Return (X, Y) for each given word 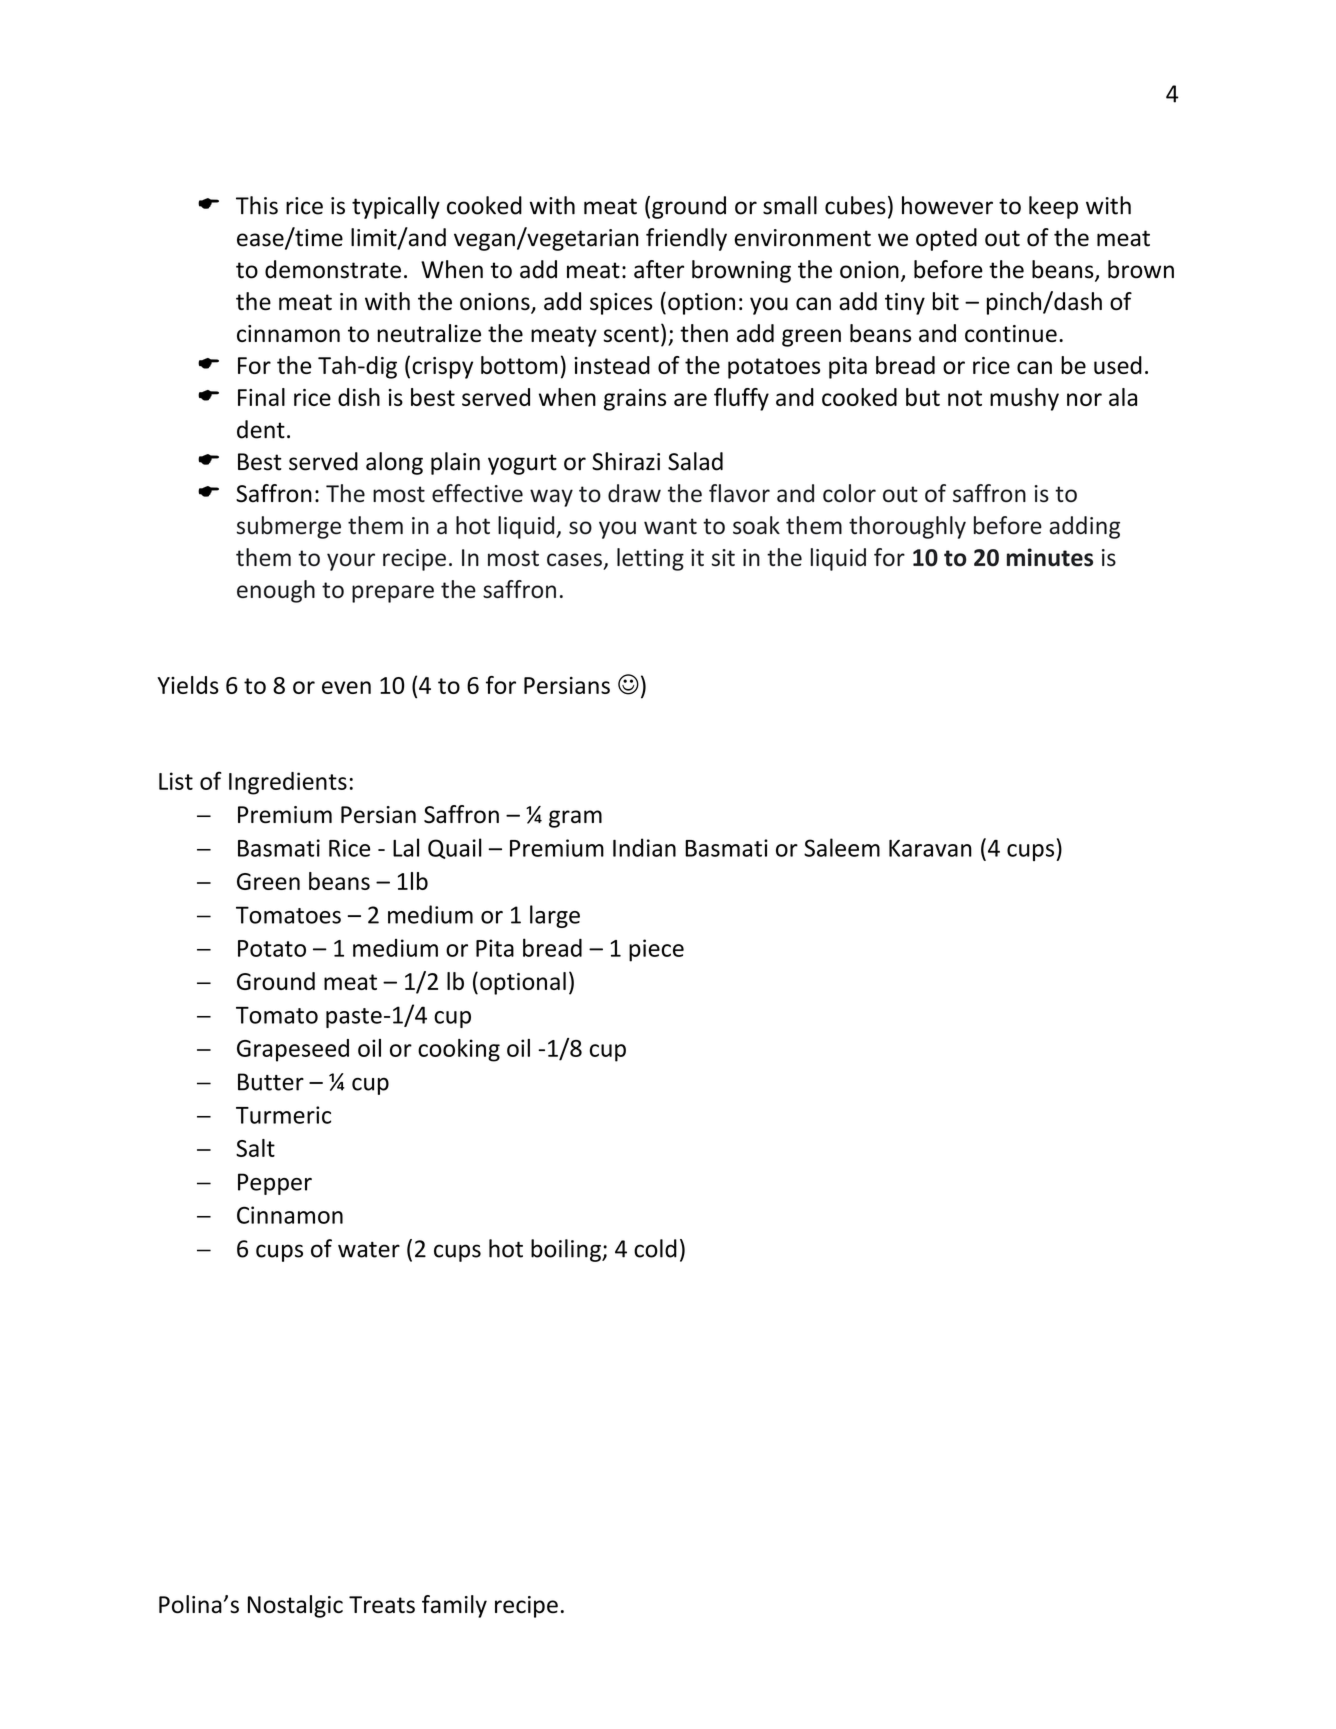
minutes (1050, 557)
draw (634, 493)
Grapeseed (293, 1050)
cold (655, 1248)
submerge (289, 527)
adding (1084, 527)
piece (656, 950)
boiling (567, 1250)
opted (946, 239)
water (369, 1250)
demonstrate (333, 269)
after (659, 269)
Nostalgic (295, 1606)
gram (575, 819)
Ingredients (288, 783)
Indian (644, 847)
